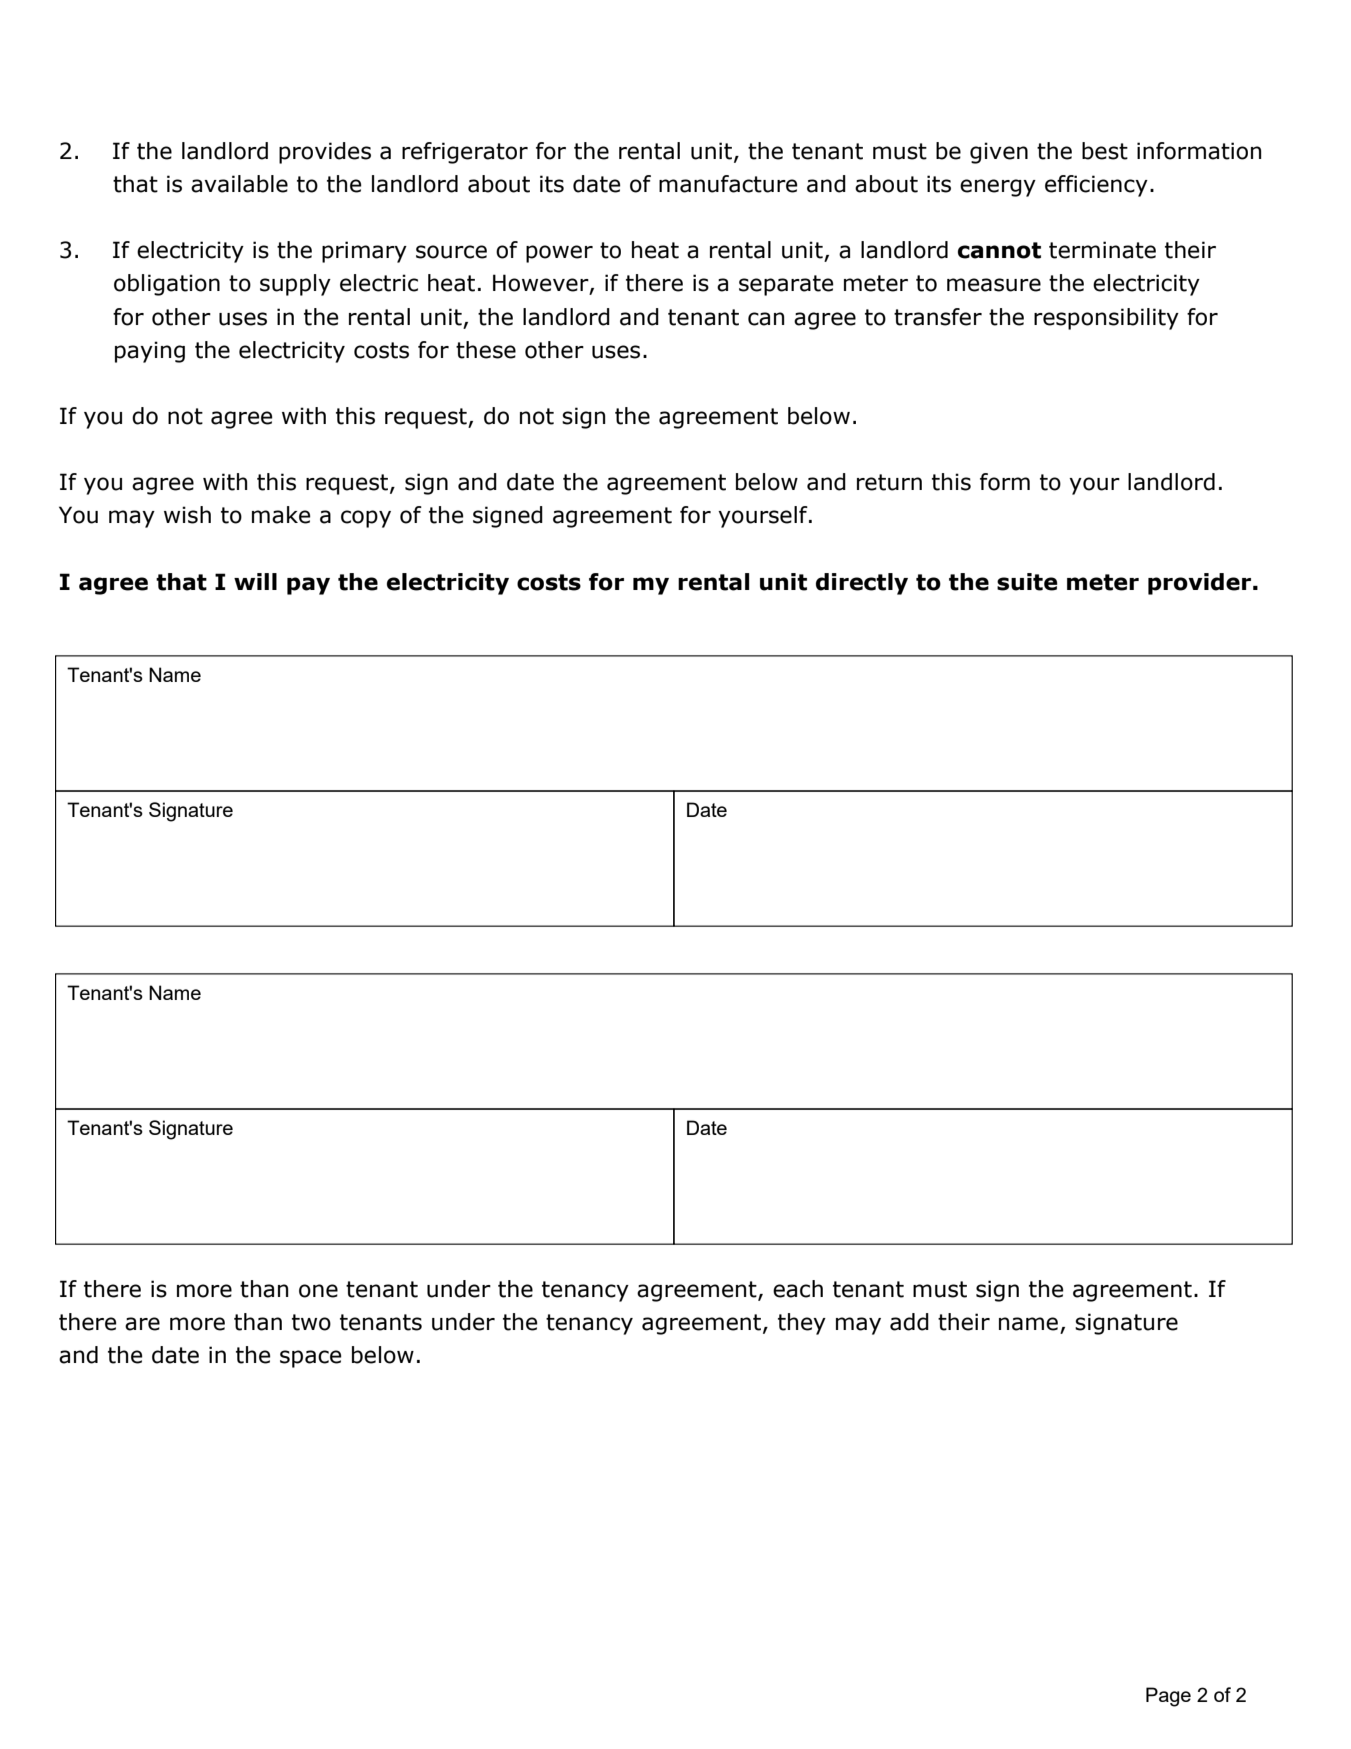 The width and height of the screenshot is (1351, 1749). Describe the element at coordinates (311, 1359) in the screenshot. I see `space` at that location.
